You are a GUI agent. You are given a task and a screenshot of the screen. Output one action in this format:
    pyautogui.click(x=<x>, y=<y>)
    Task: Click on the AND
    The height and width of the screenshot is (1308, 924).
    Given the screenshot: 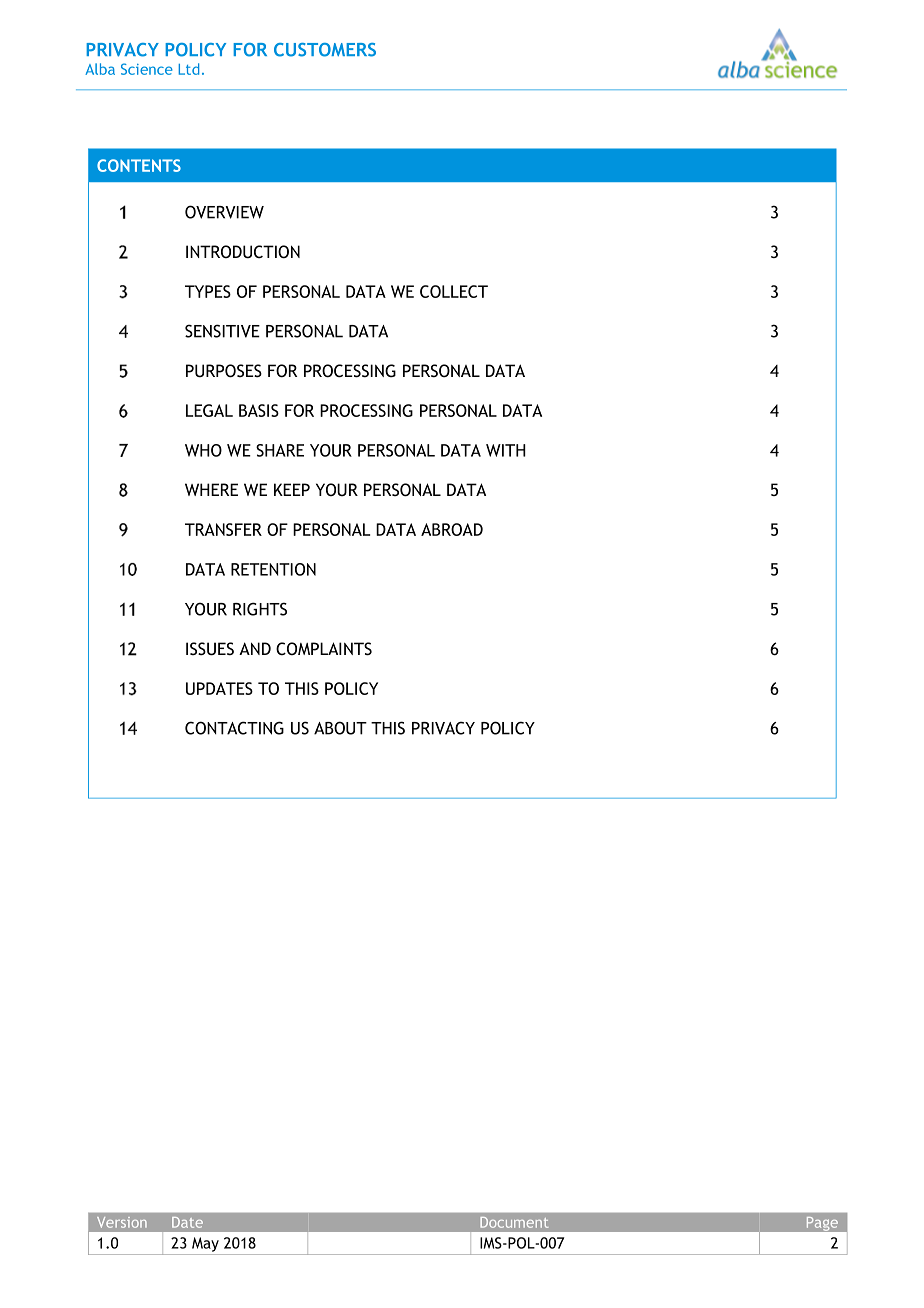 What is the action you would take?
    pyautogui.click(x=255, y=648)
